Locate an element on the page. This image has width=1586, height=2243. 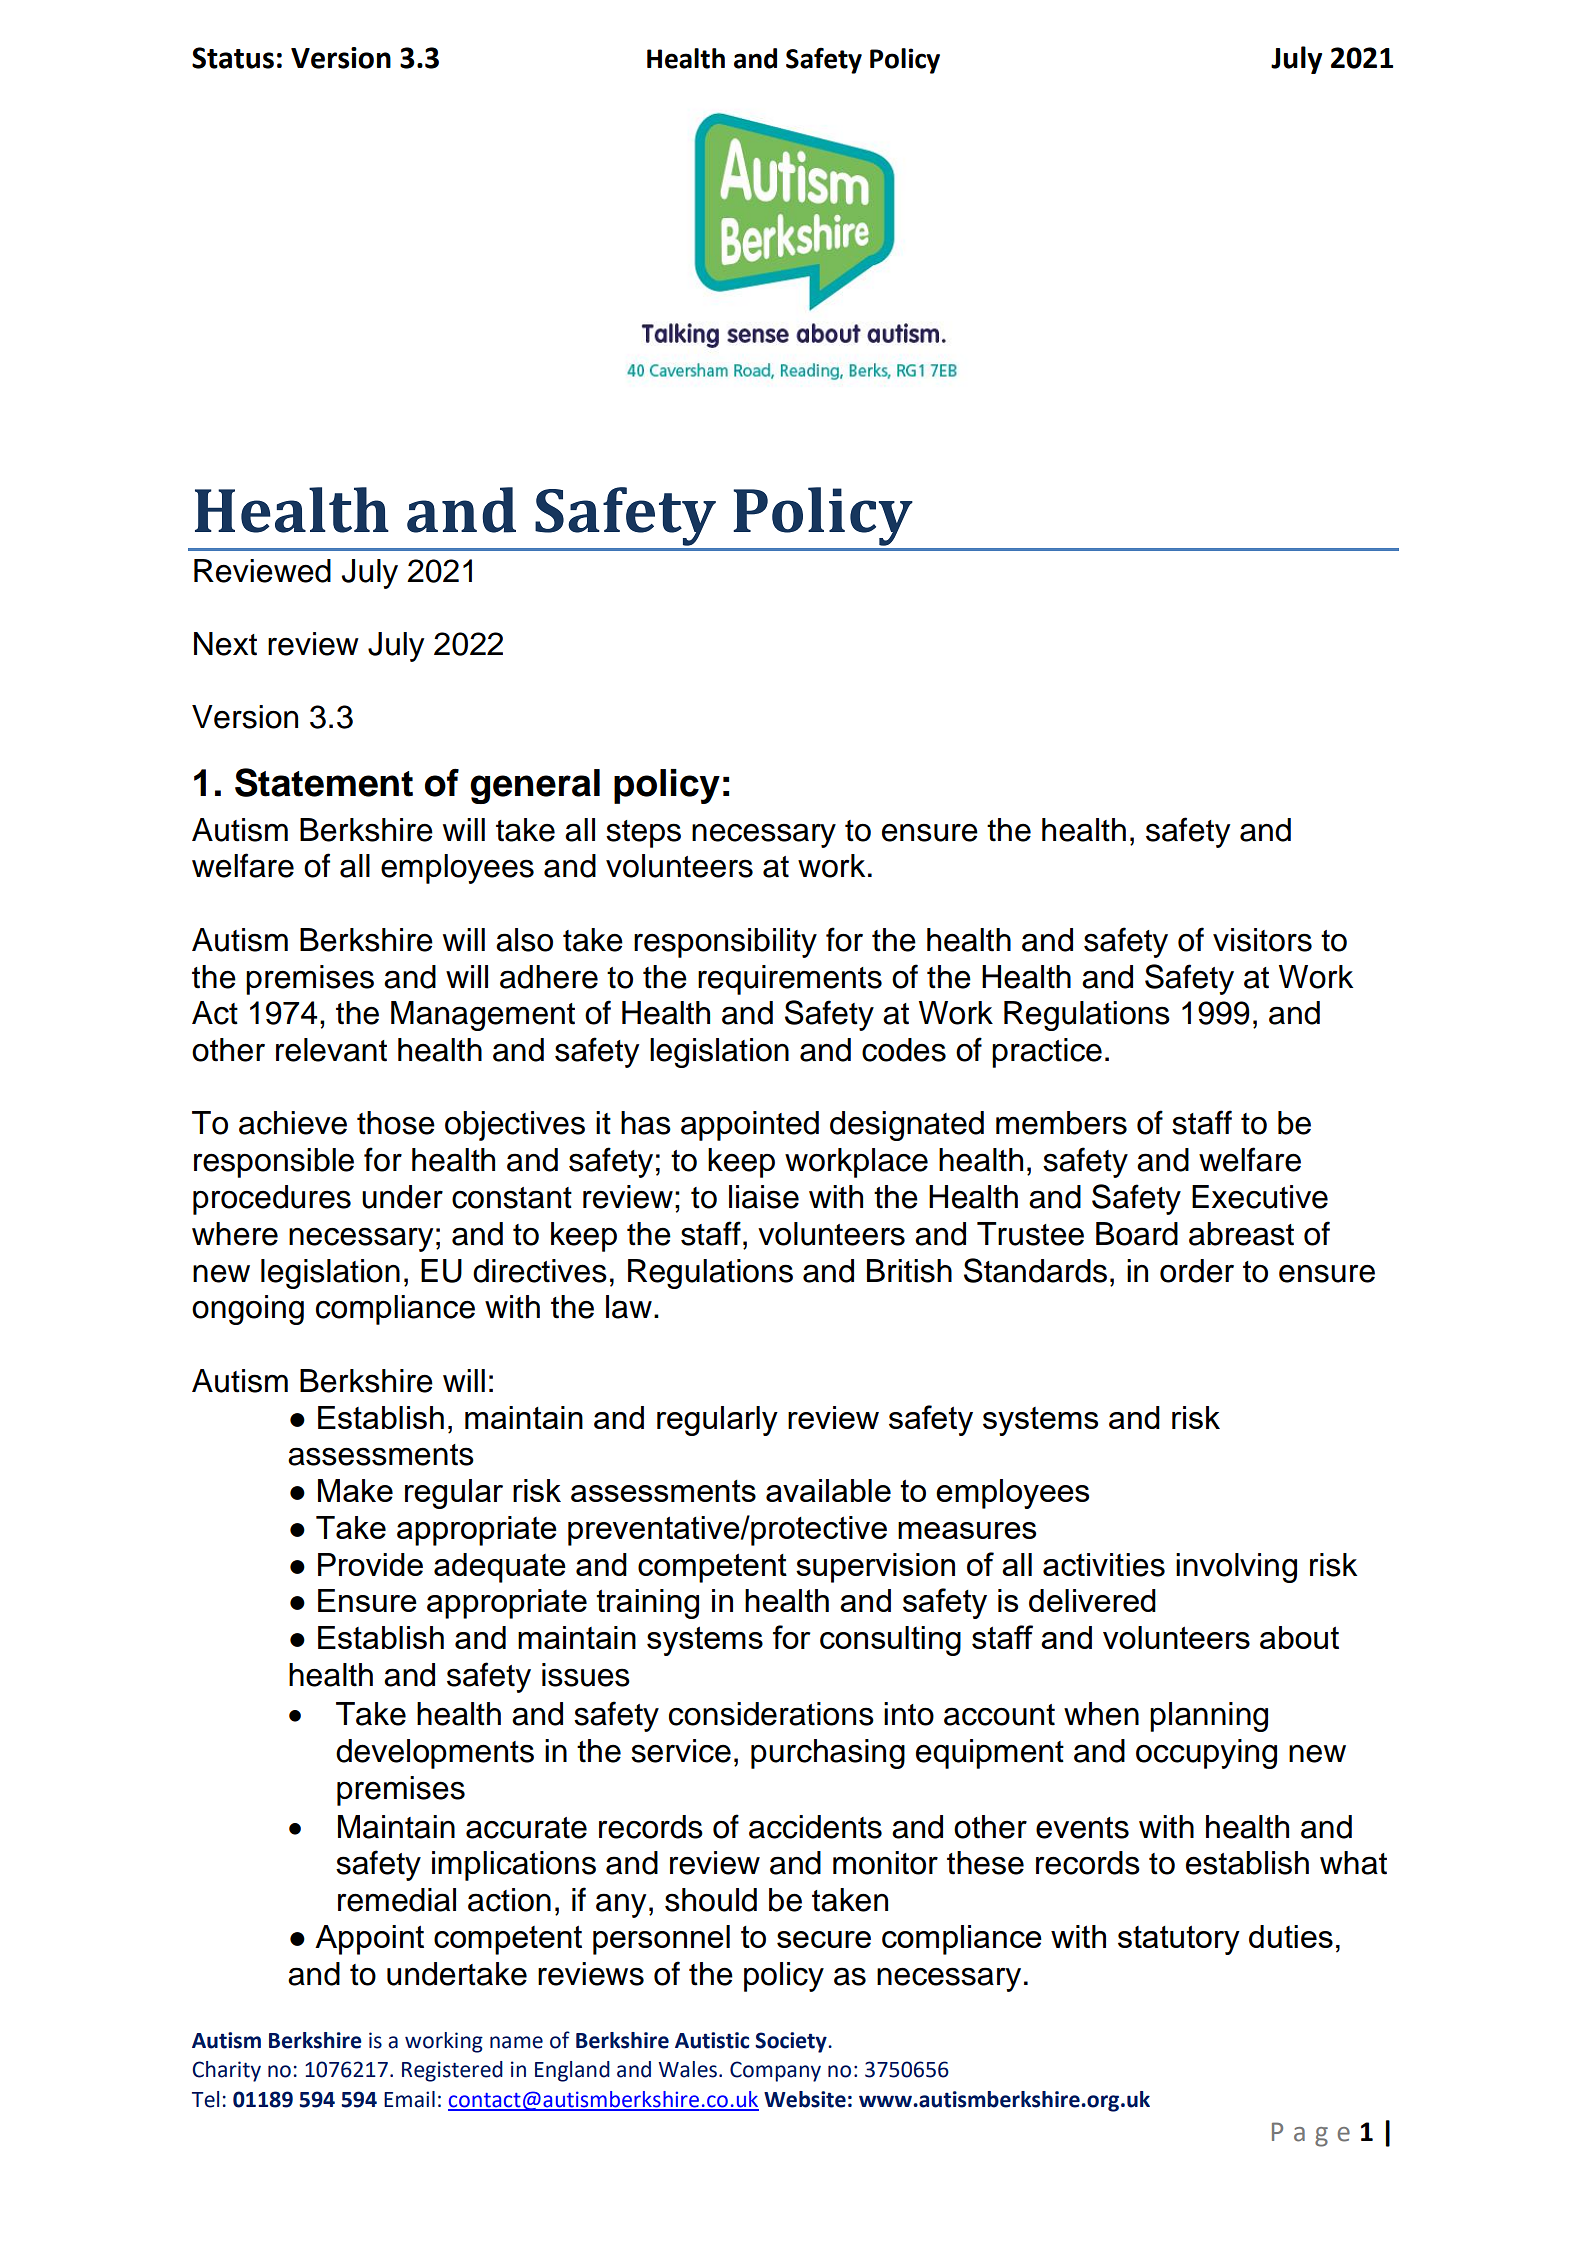
Email is located at coordinates (409, 2099).
